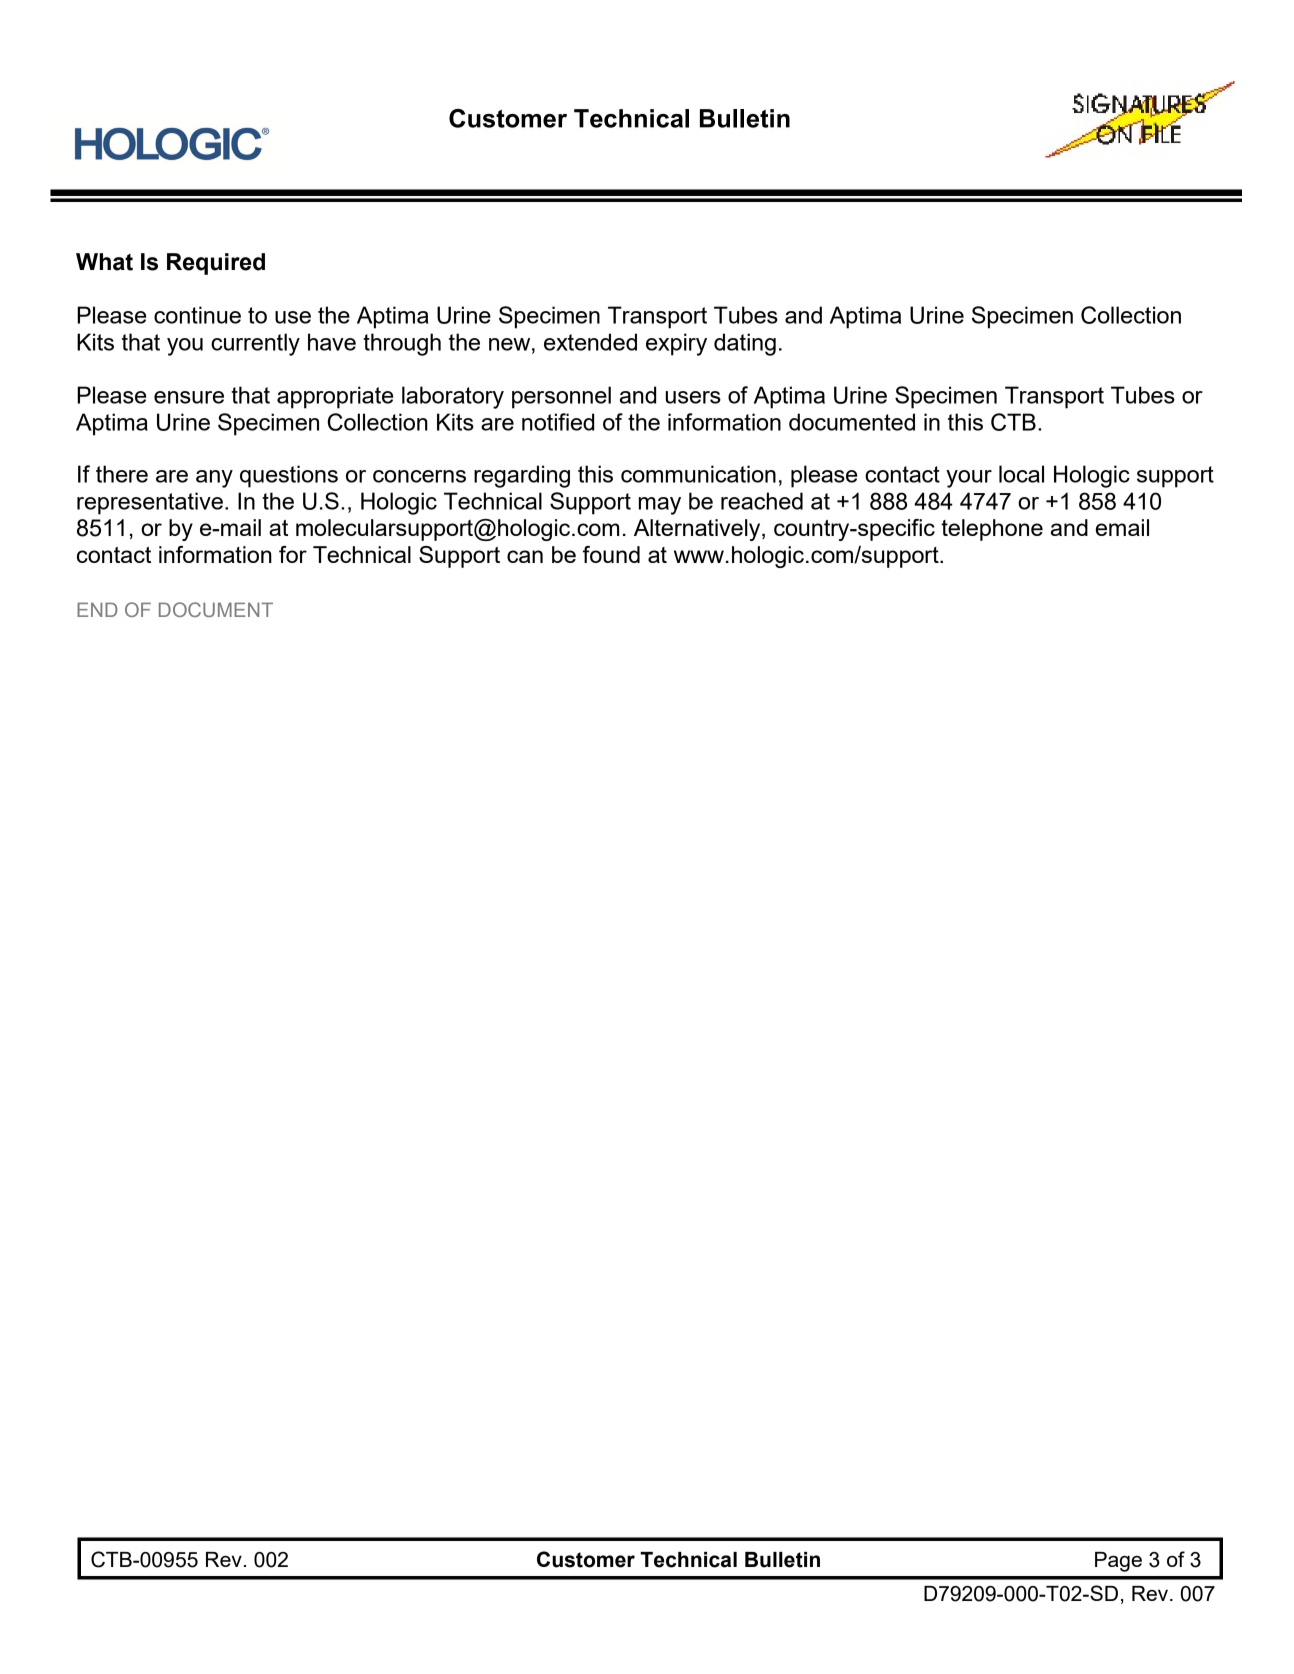 The width and height of the screenshot is (1294, 1674). What do you see at coordinates (525, 556) in the screenshot?
I see `can` at bounding box center [525, 556].
